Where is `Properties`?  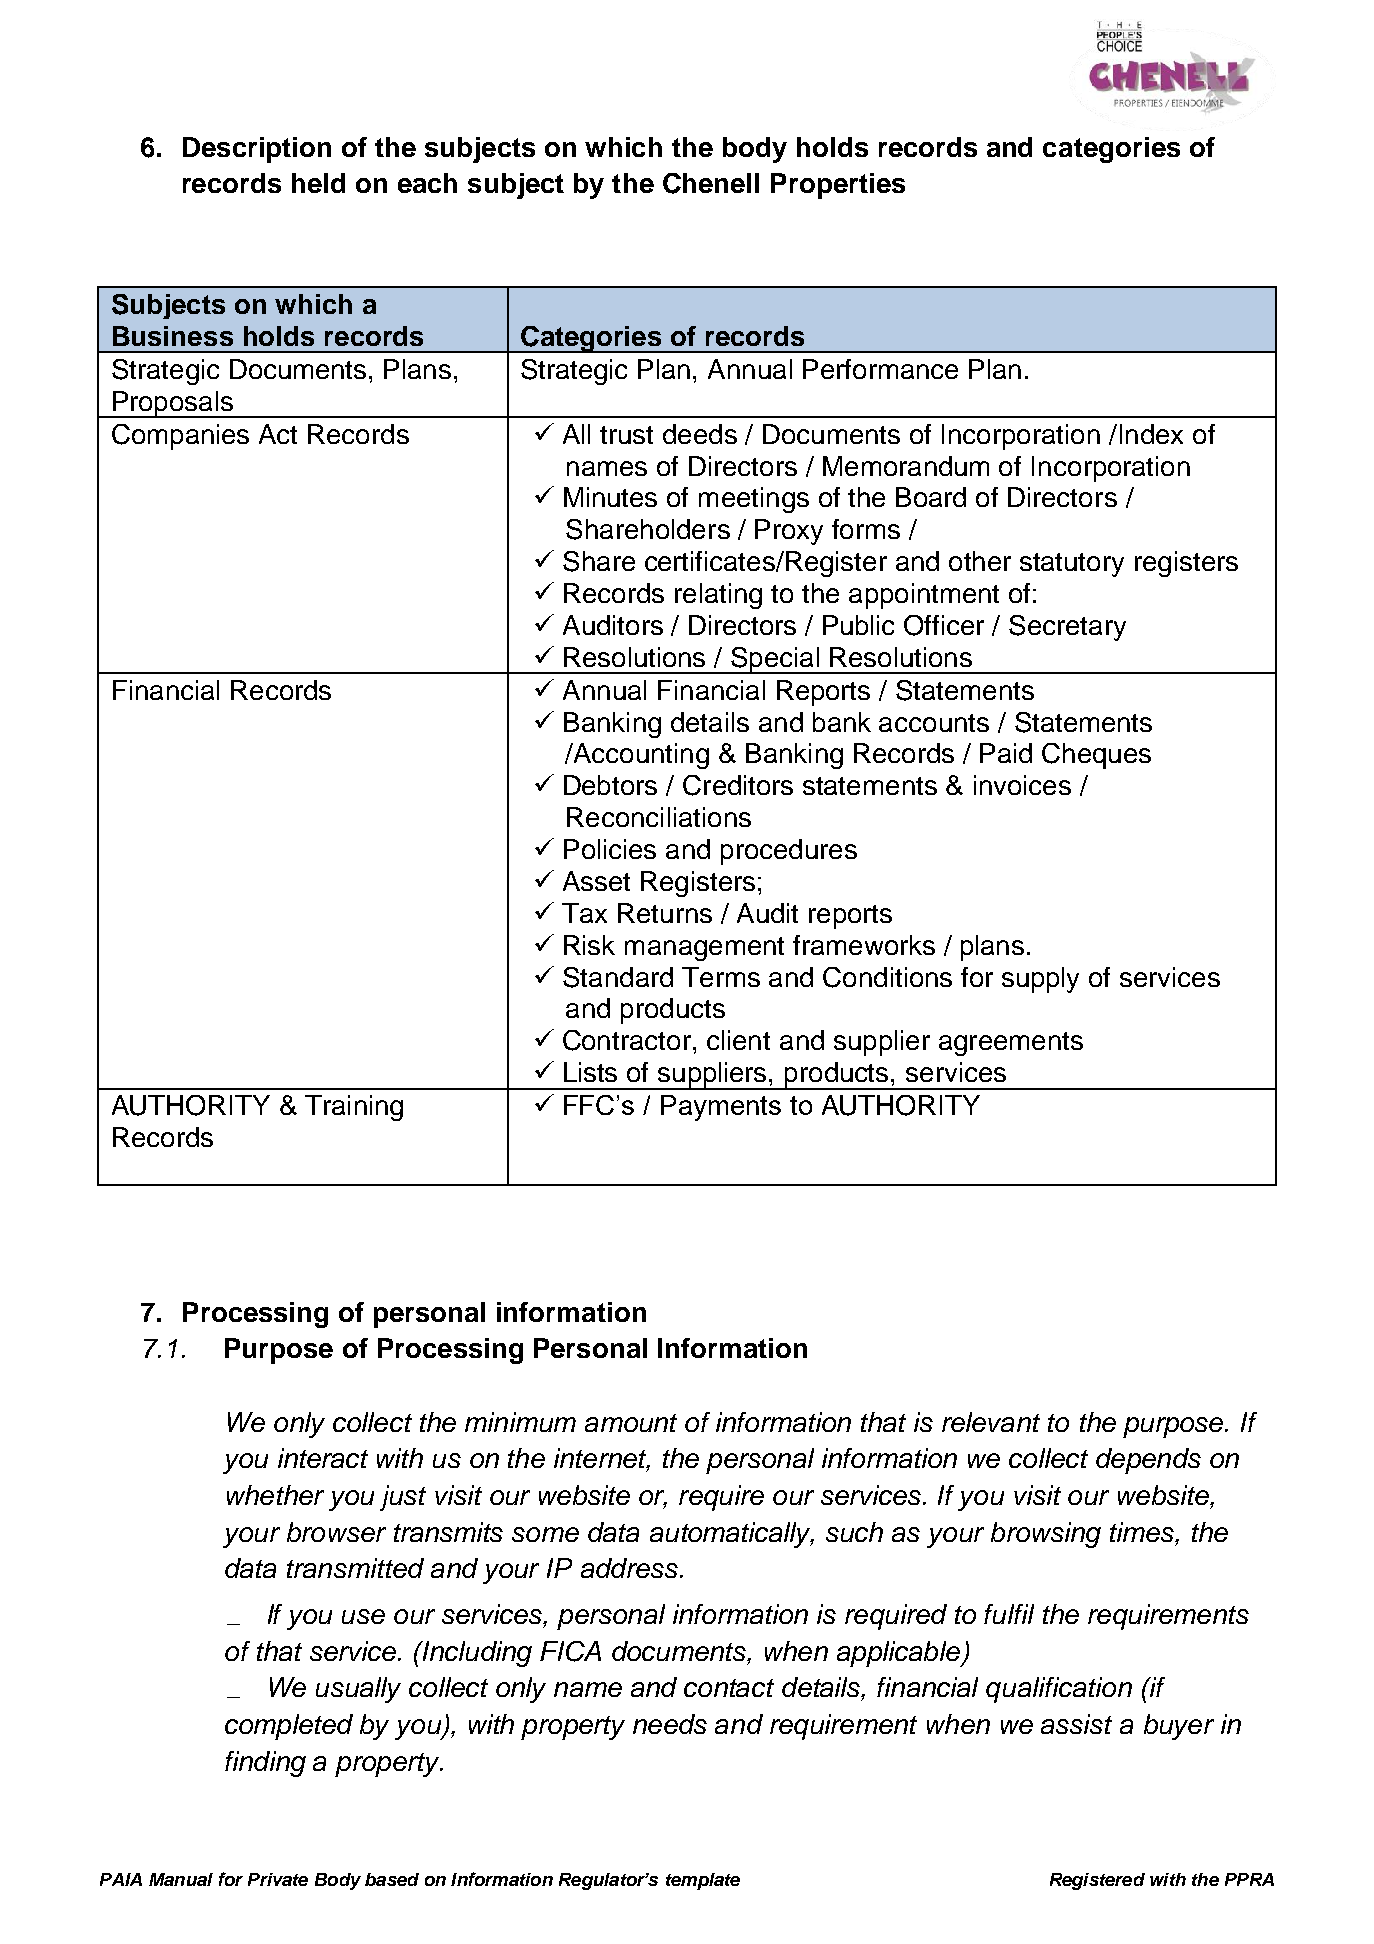
Properties is located at coordinates (838, 186).
